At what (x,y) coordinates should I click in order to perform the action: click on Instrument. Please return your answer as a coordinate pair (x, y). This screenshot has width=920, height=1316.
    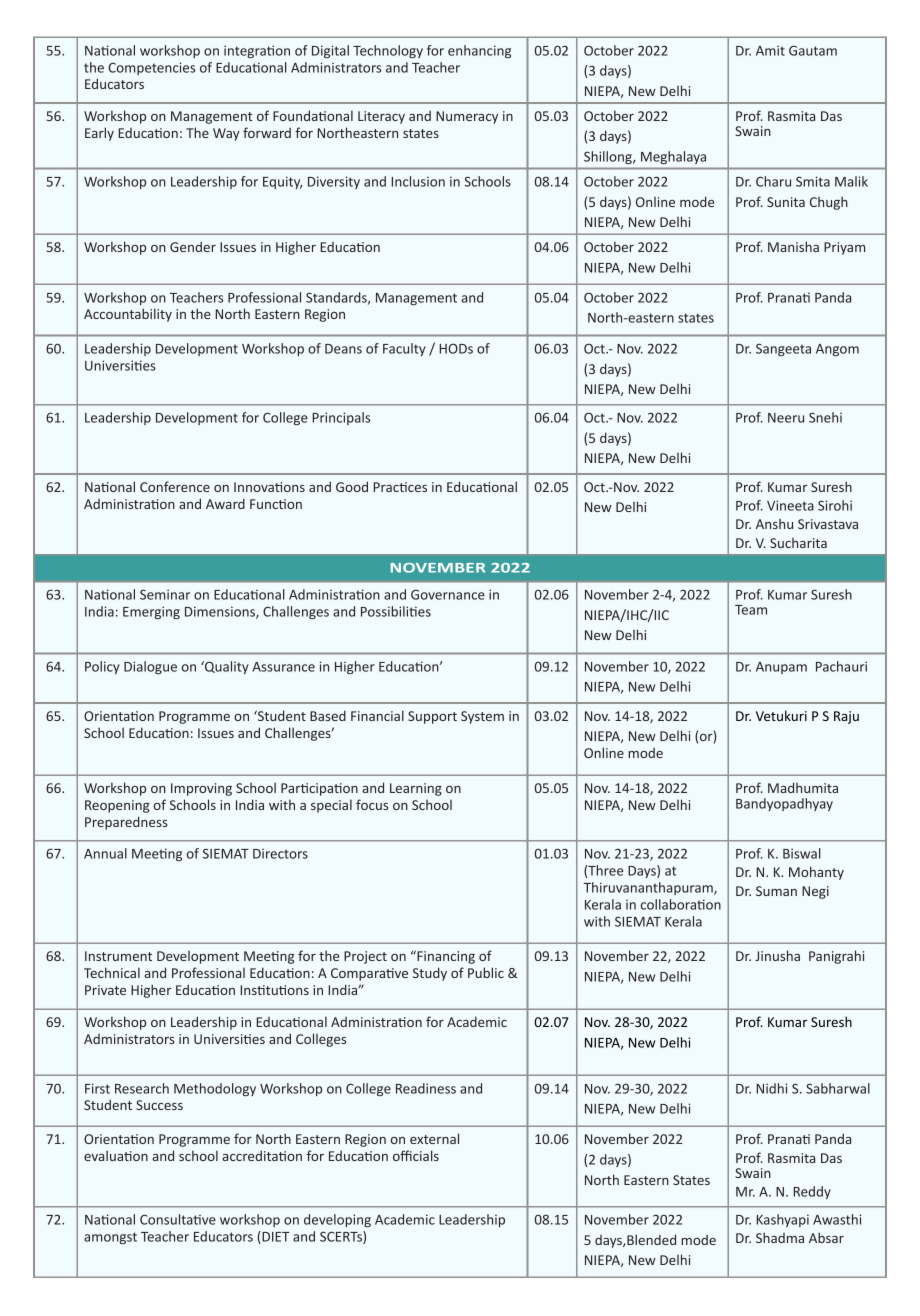
    Looking at the image, I should click on (118, 956).
